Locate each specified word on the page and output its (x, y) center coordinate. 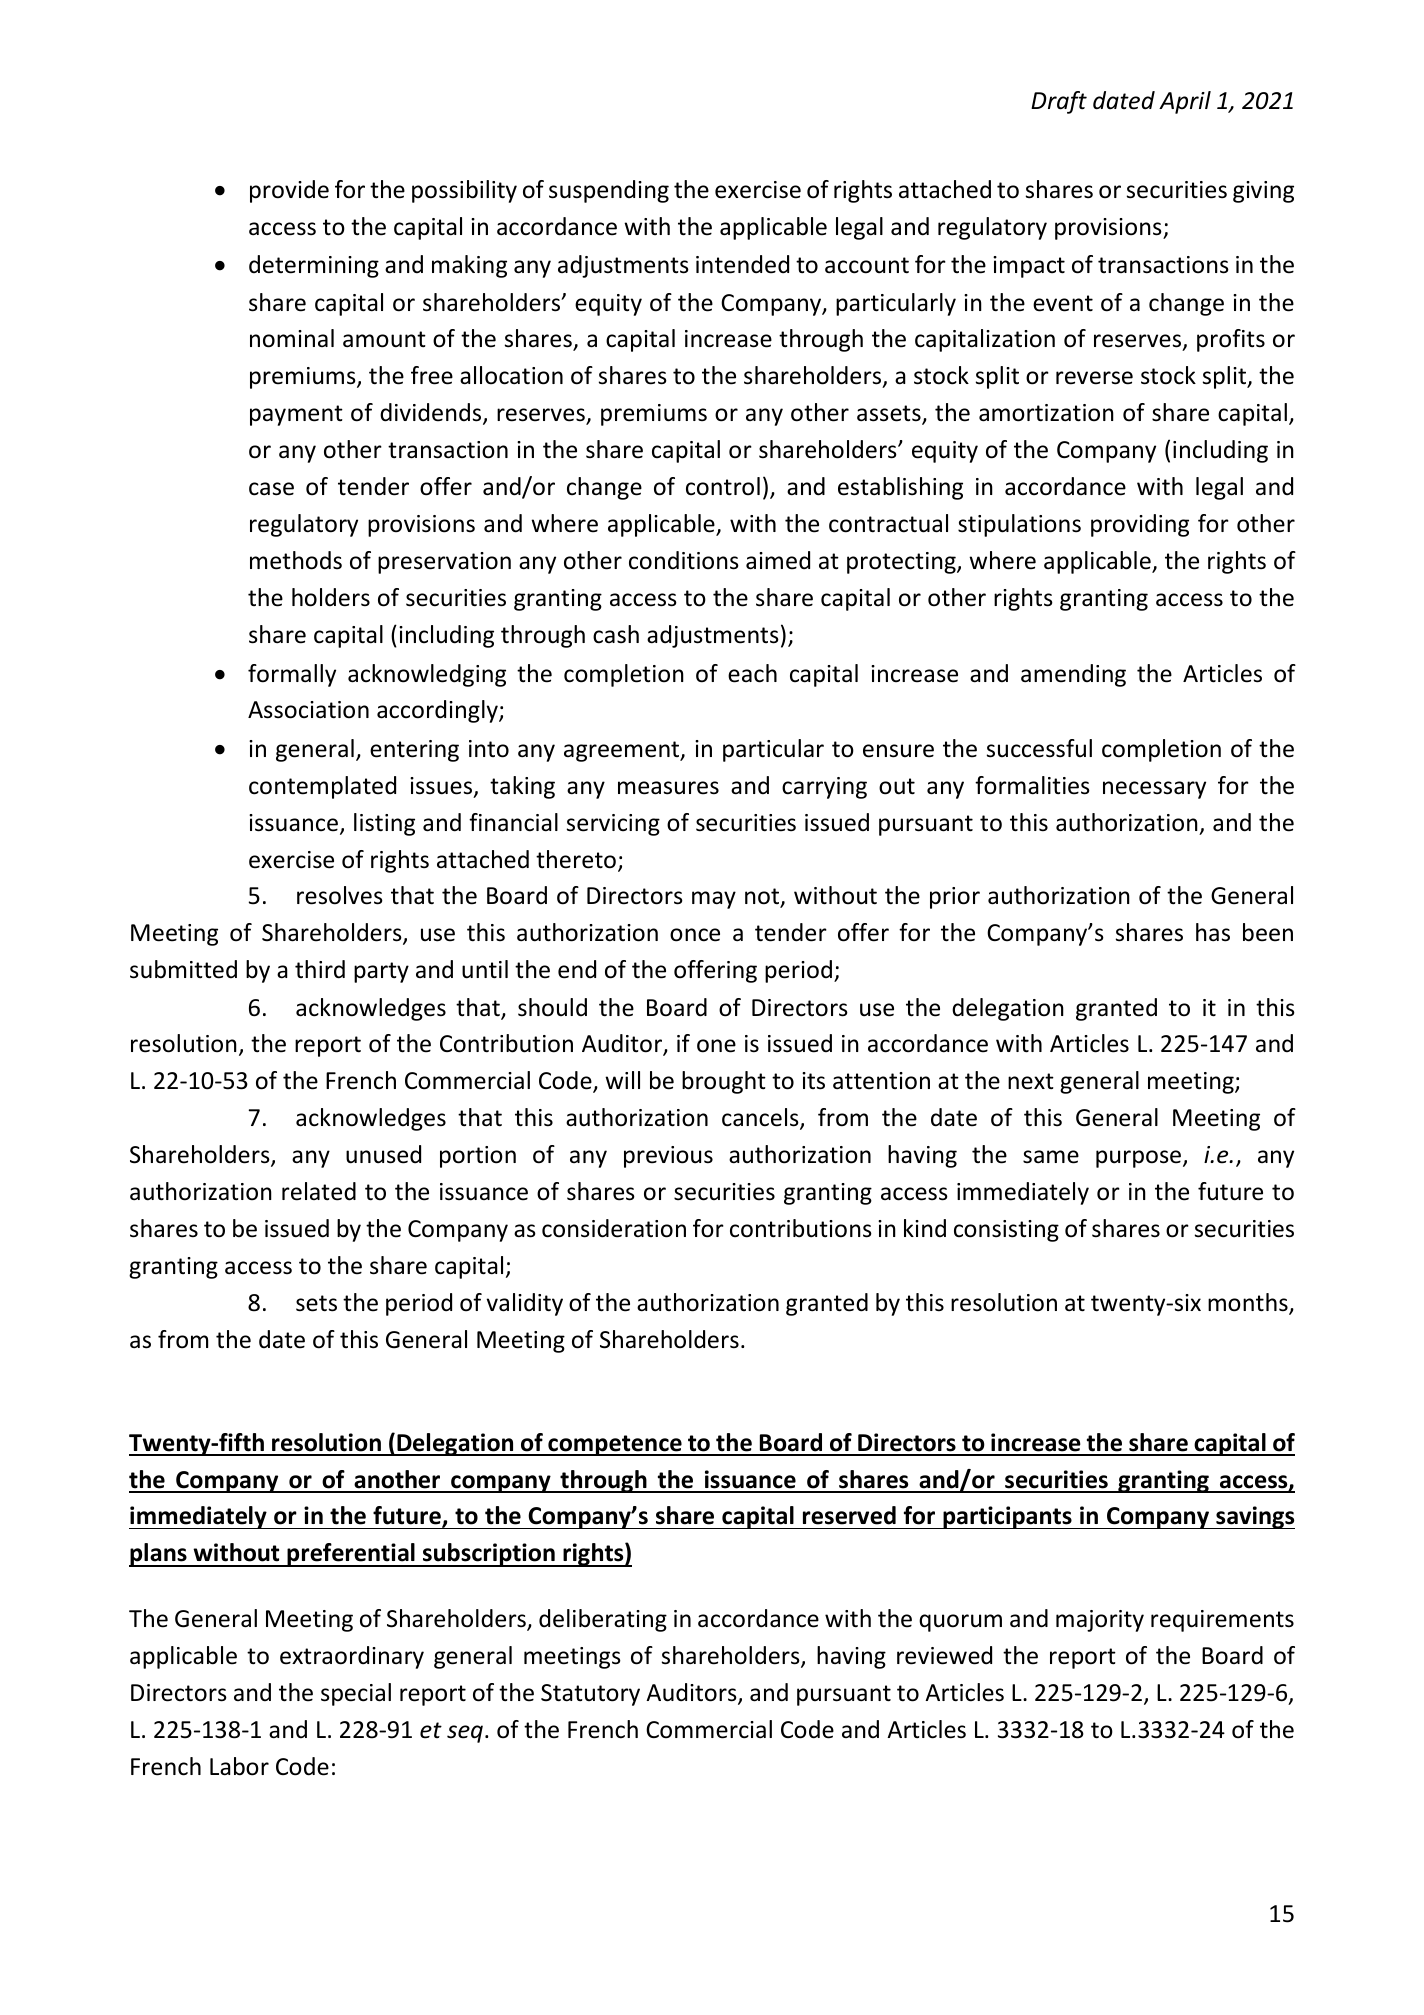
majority (1100, 1621)
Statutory (590, 1695)
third (320, 969)
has (1213, 932)
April (1185, 102)
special (356, 1694)
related (319, 1191)
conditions (684, 560)
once (695, 935)
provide (289, 191)
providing (1140, 525)
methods (296, 560)
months (1249, 1303)
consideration (614, 1228)
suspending (609, 191)
